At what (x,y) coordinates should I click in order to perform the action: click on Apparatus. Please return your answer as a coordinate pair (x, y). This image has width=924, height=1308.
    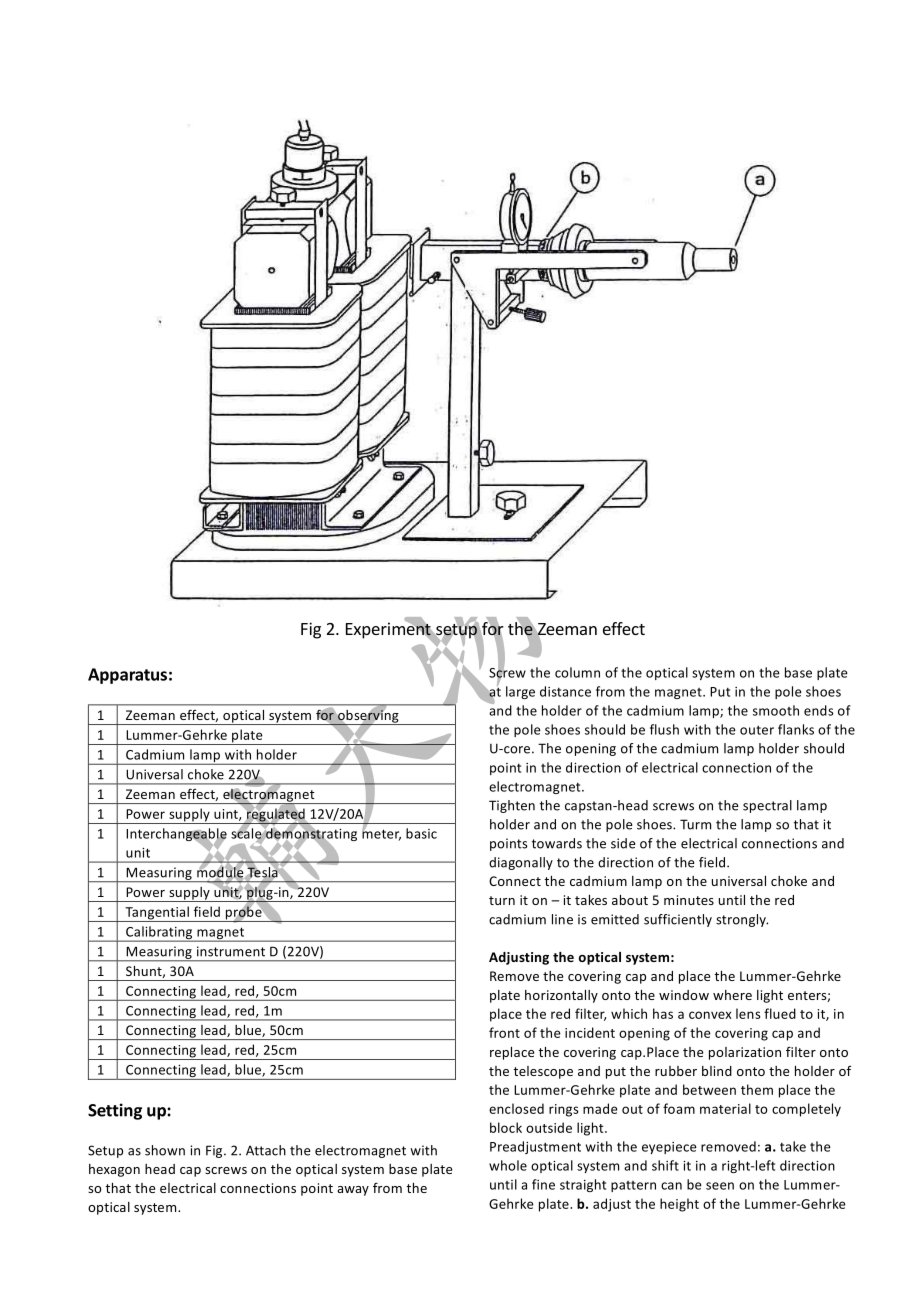
    Looking at the image, I should click on (127, 676).
